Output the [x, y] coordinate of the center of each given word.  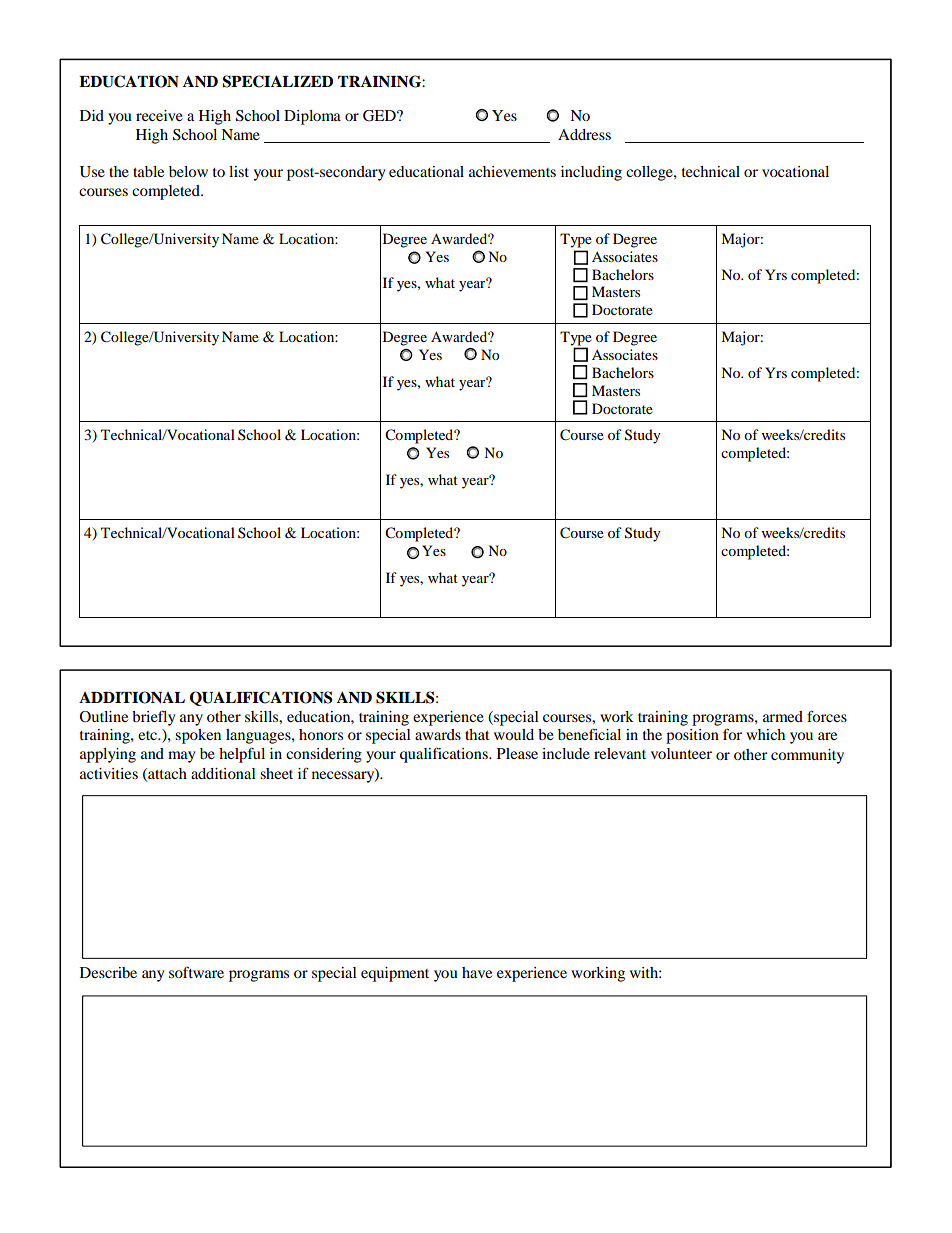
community [807, 756]
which [765, 734]
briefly [153, 718]
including [591, 173]
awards [438, 734]
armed [783, 716]
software [196, 972]
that [477, 734]
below [188, 171]
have [477, 972]
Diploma [312, 117]
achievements [512, 171]
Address [584, 134]
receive [159, 115]
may [181, 757]
